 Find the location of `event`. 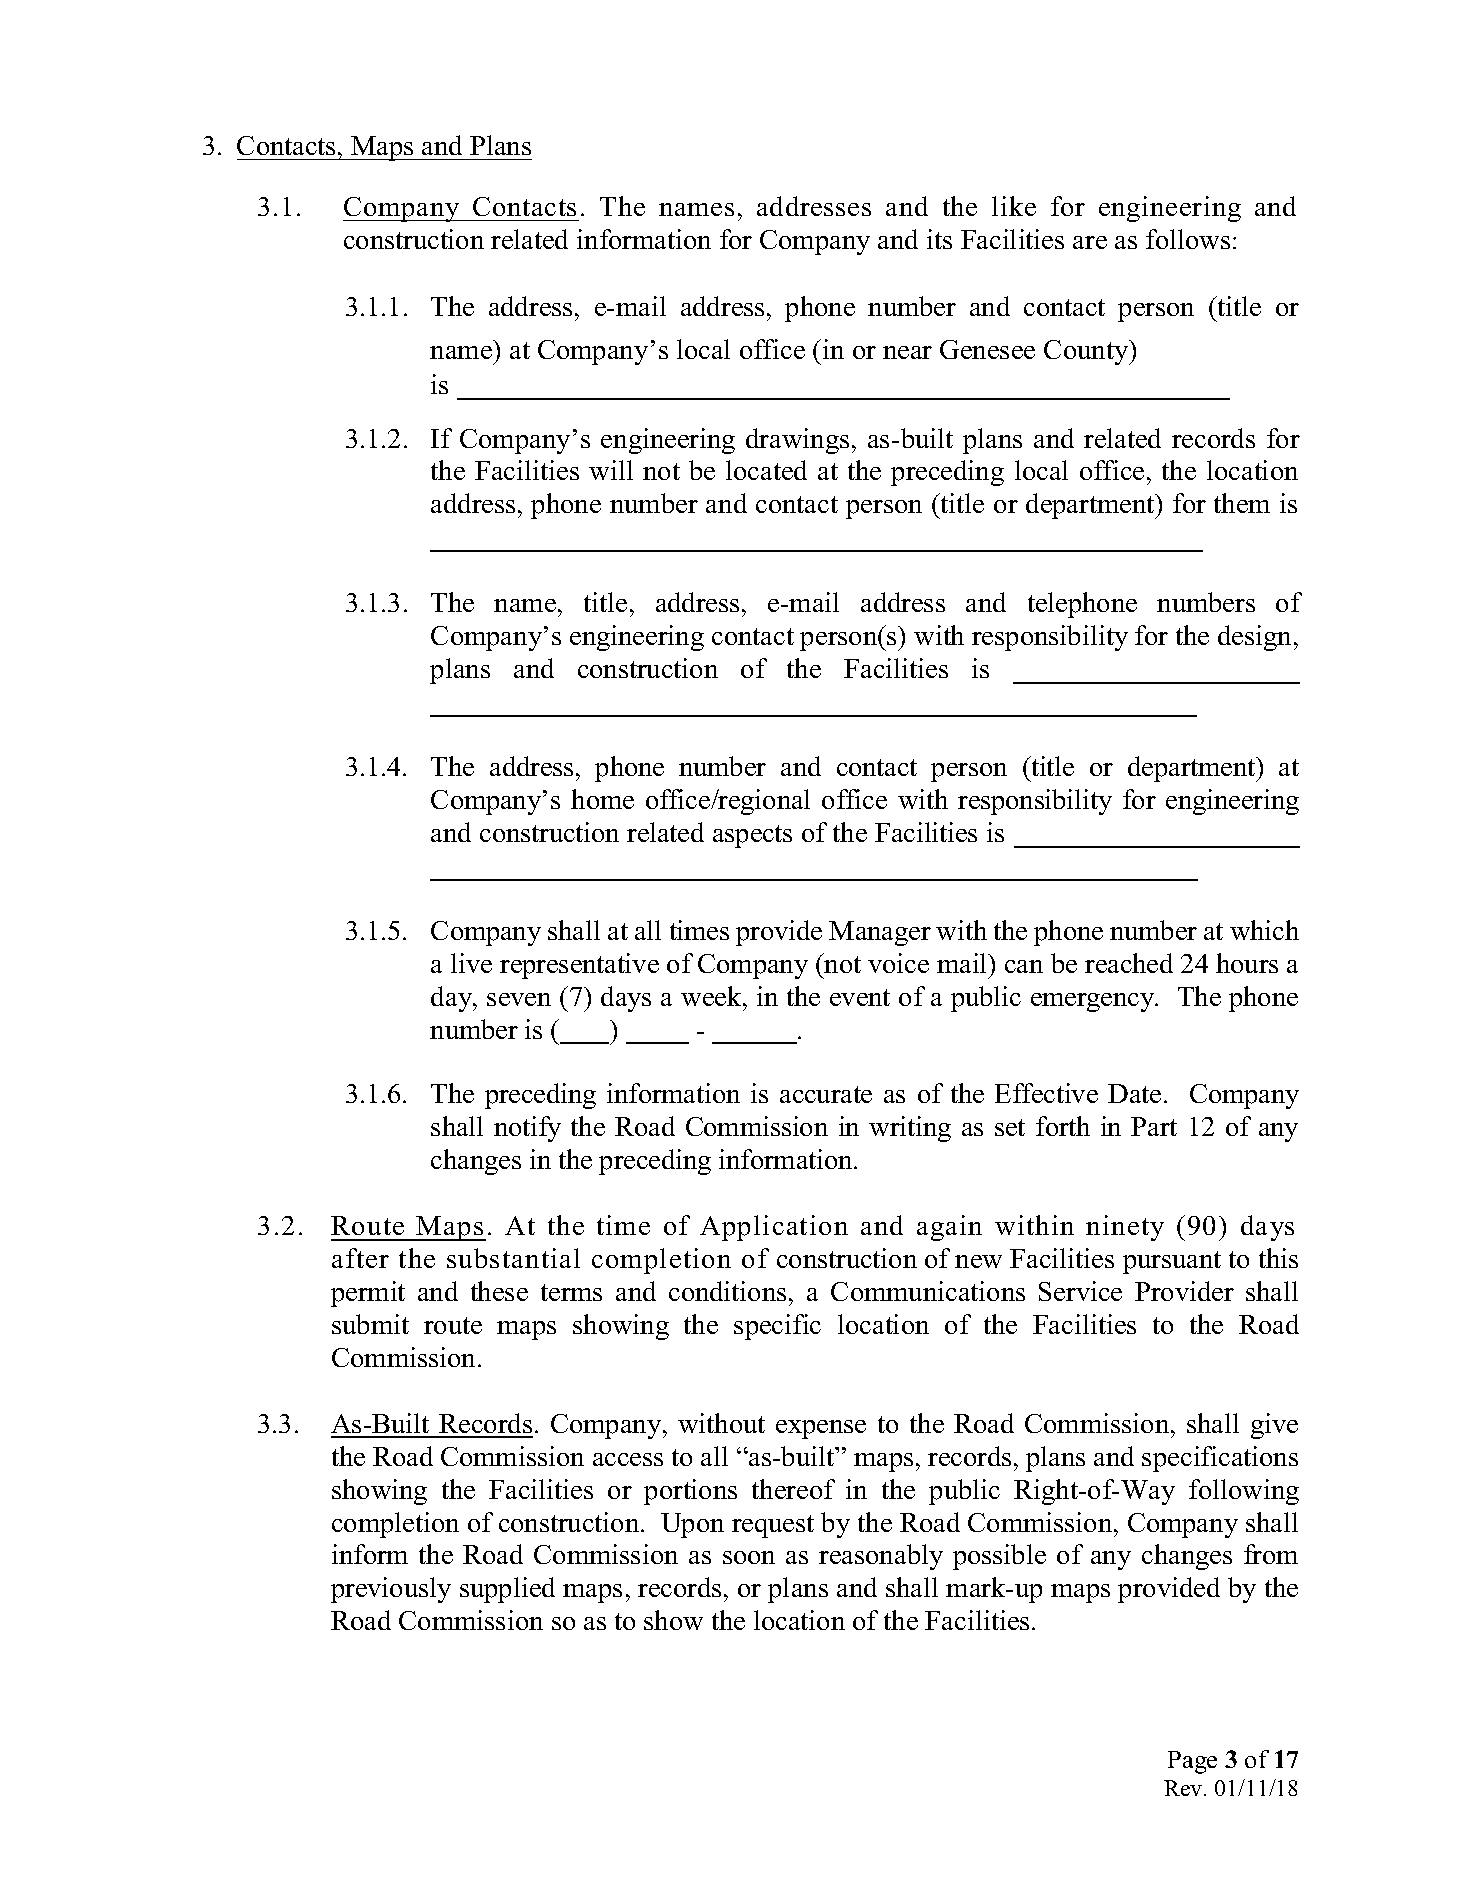

event is located at coordinates (860, 997).
